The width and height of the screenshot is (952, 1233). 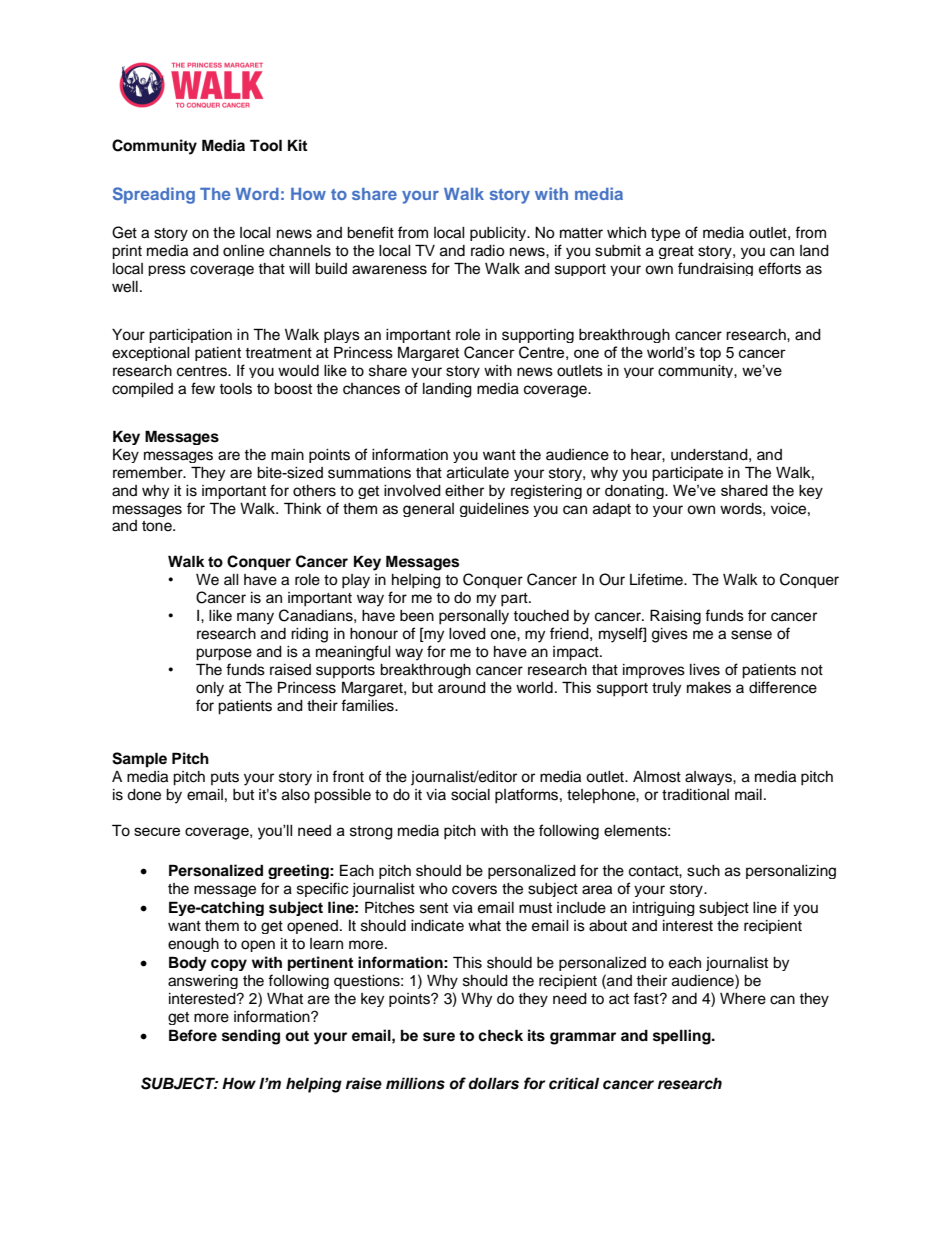 What do you see at coordinates (470, 795) in the screenshot?
I see `social` at bounding box center [470, 795].
